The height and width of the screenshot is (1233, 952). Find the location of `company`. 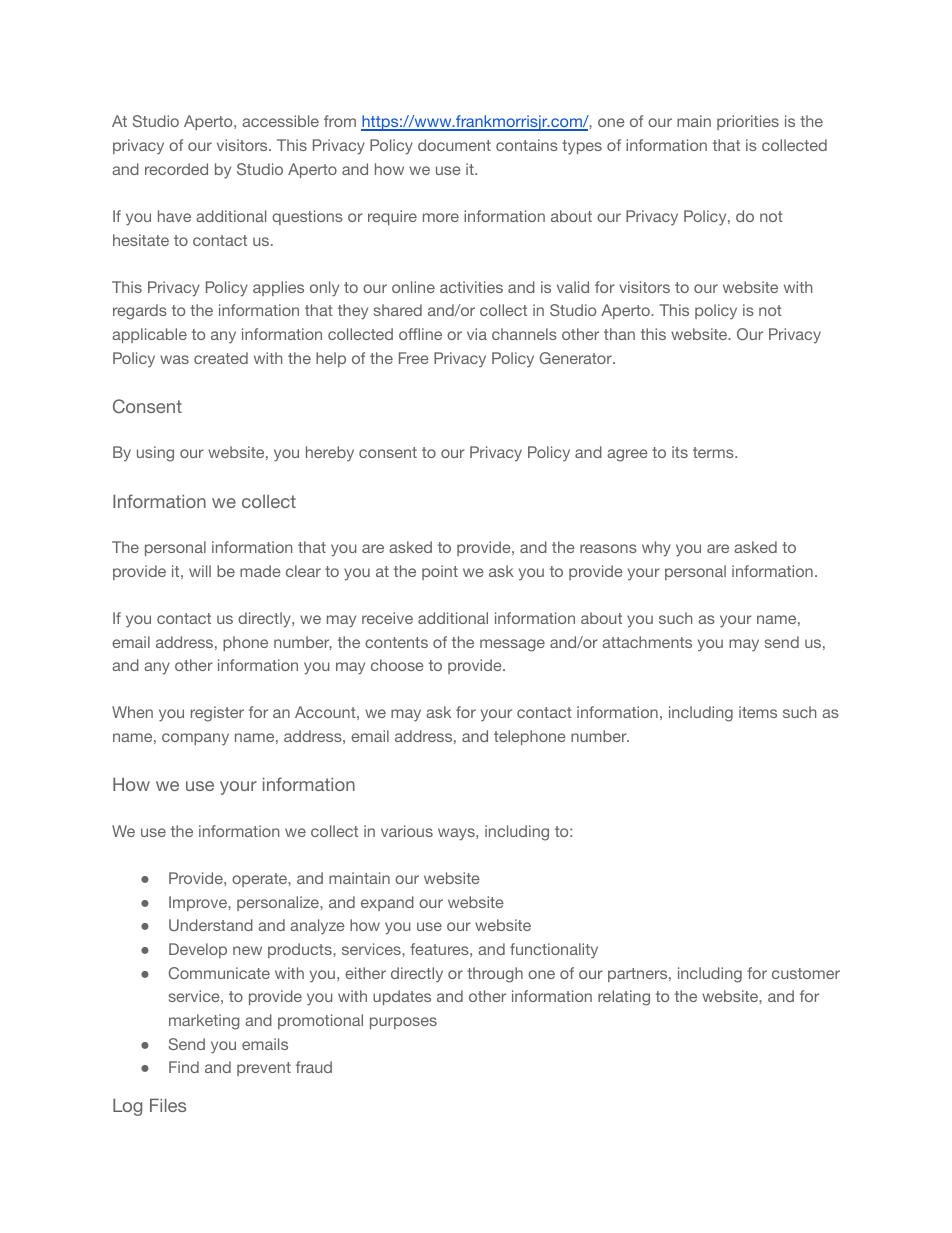

company is located at coordinates (195, 739).
